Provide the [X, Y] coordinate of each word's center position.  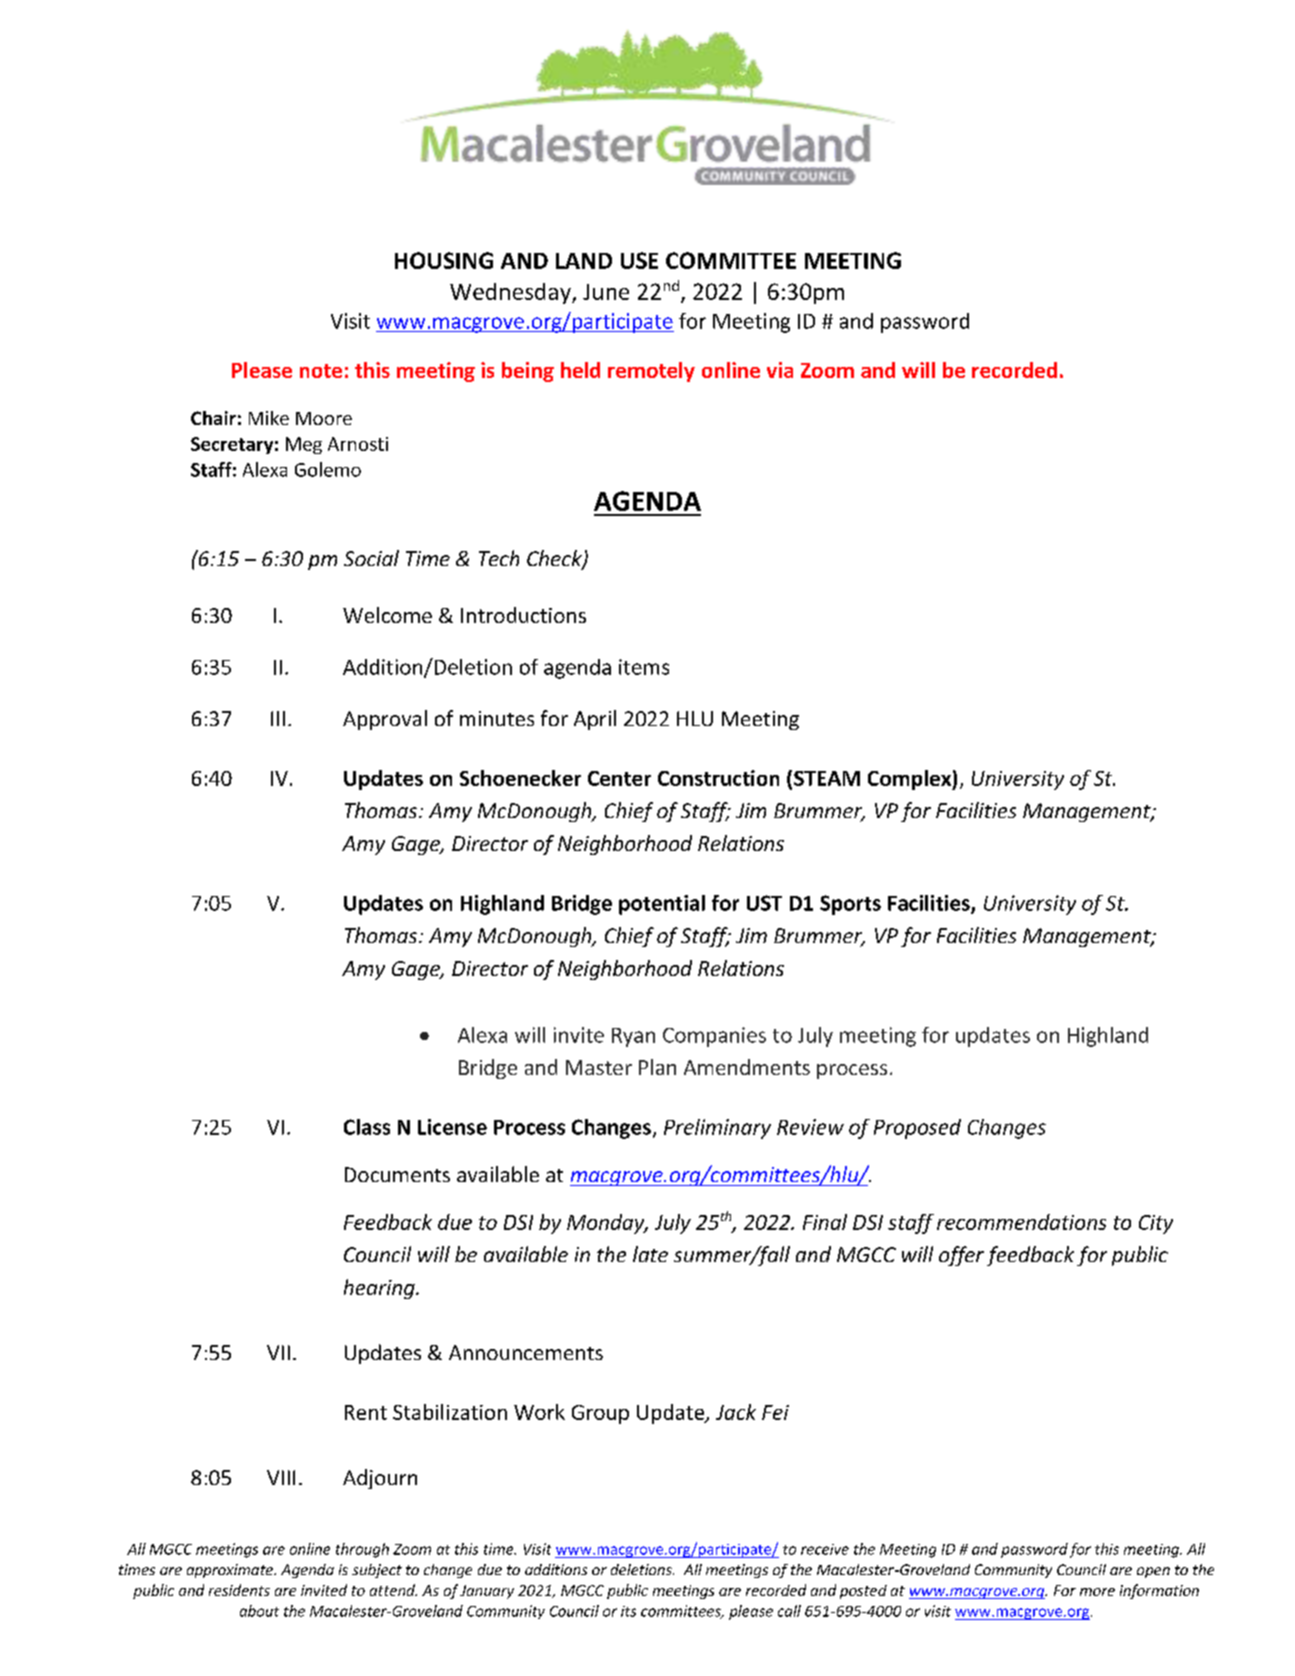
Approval [385, 720]
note [321, 371]
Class [367, 1127]
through [362, 1550]
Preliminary [717, 1129]
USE [639, 260]
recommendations [1021, 1222]
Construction [718, 778]
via [780, 370]
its [628, 1611]
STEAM [827, 778]
